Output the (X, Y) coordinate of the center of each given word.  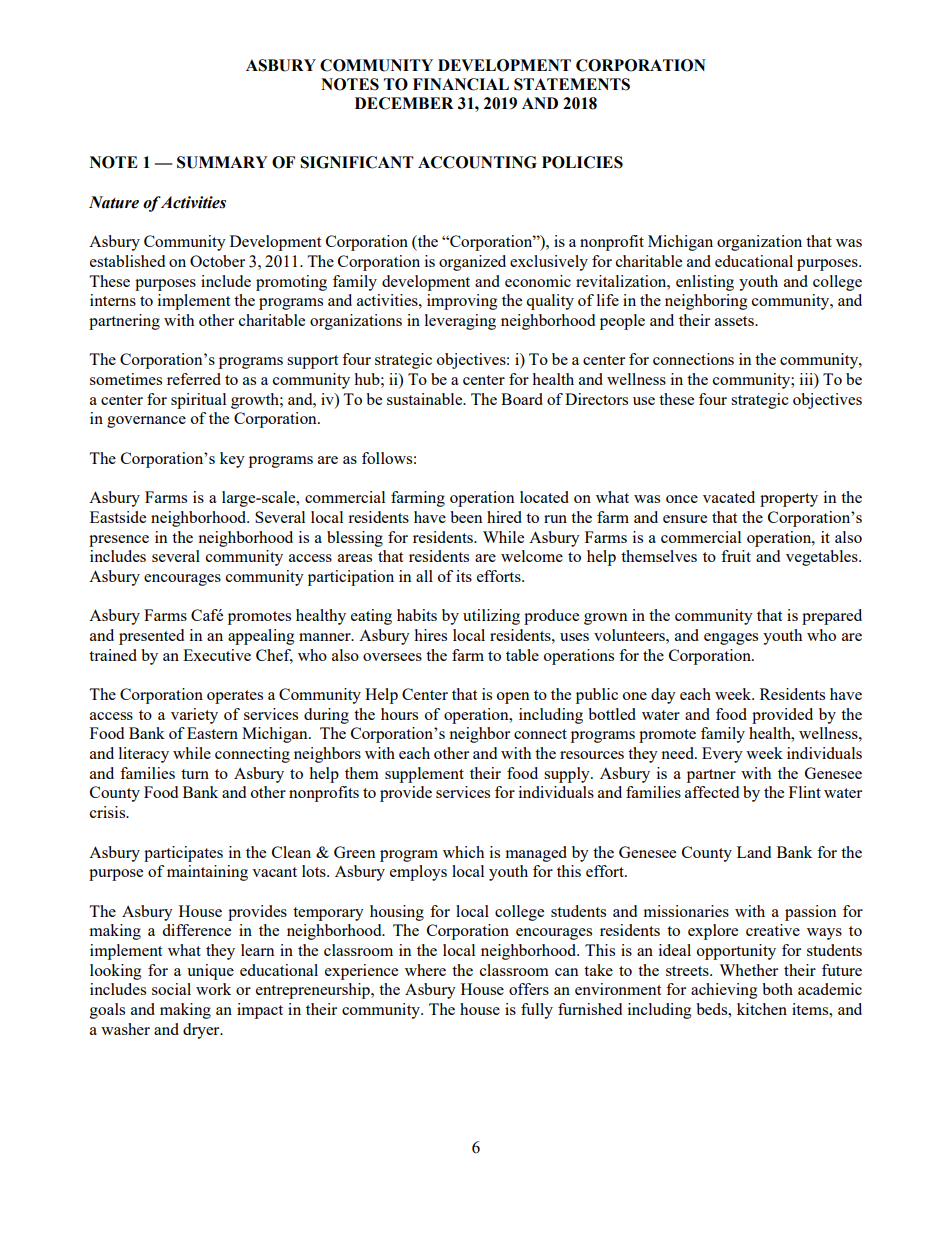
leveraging (460, 322)
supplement (424, 775)
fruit (736, 556)
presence (119, 541)
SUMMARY (222, 162)
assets (735, 321)
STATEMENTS (572, 84)
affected (712, 792)
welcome (532, 556)
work (213, 989)
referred (194, 379)
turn (195, 774)
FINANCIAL (461, 84)
